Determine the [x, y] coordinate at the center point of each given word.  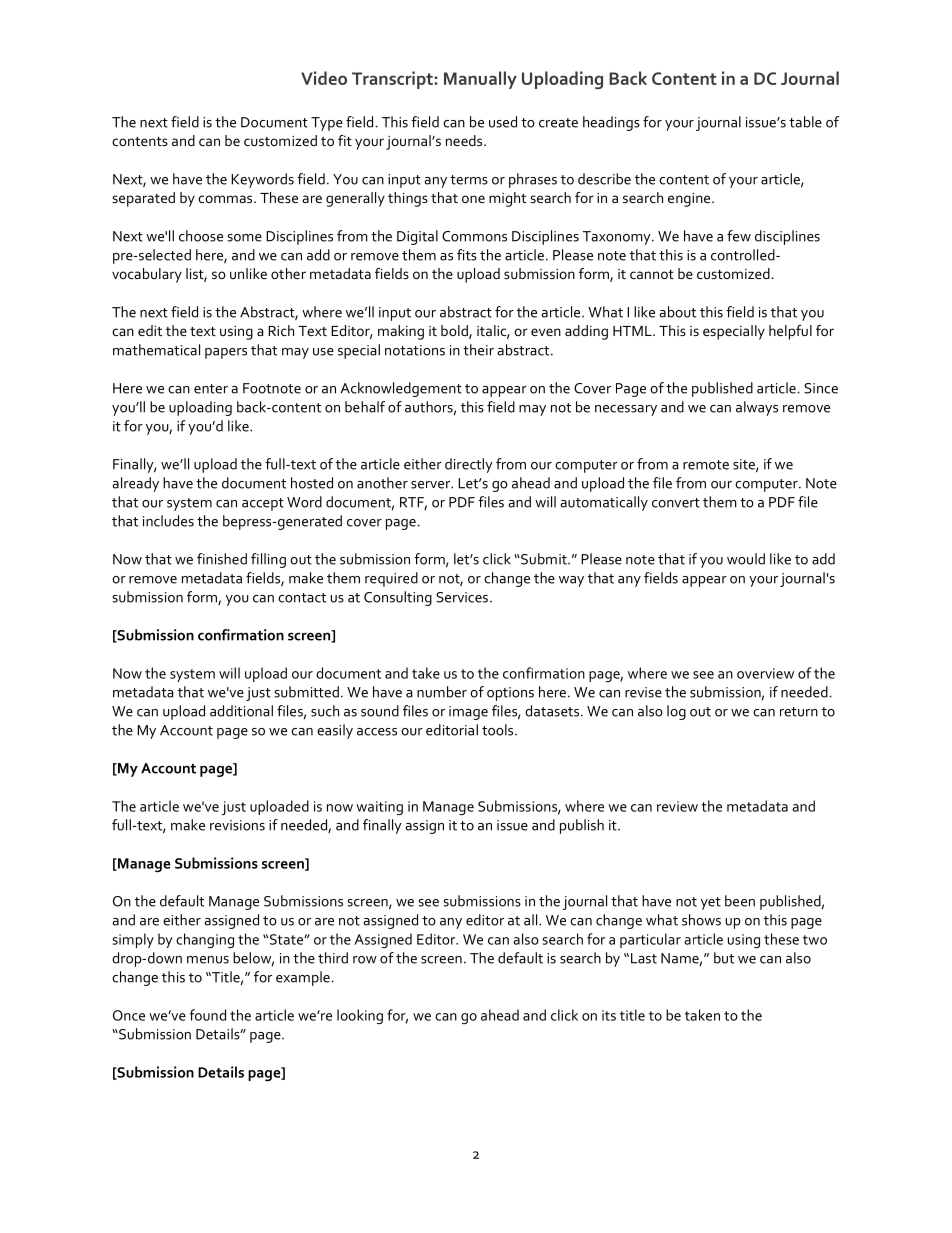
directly [469, 465]
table [805, 122]
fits [467, 255]
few [739, 236]
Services [462, 597]
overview [765, 673]
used [503, 122]
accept [263, 504]
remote [706, 465]
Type [327, 124]
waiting [379, 808]
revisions [237, 825]
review [677, 806]
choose [201, 236]
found [208, 1015]
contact [302, 598]
